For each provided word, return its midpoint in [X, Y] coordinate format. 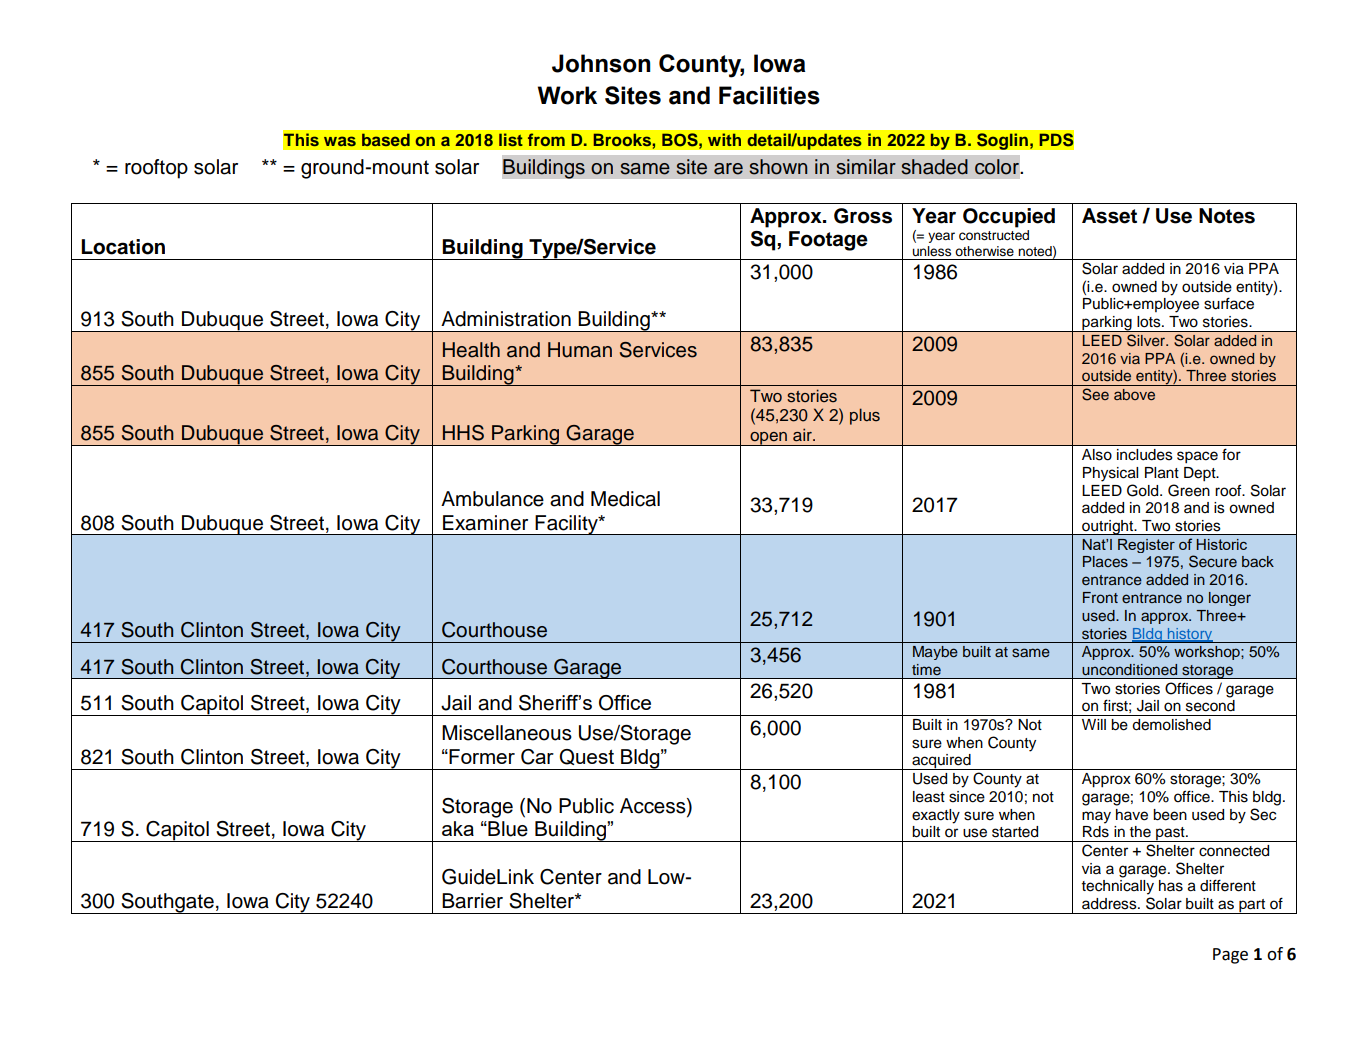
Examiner [485, 523]
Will [1094, 724]
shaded [934, 167]
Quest [586, 757]
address [1110, 904]
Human [580, 350]
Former [481, 756]
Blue [507, 829]
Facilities [769, 95]
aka [458, 828]
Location [123, 247]
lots [1150, 322]
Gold [1144, 490]
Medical [625, 499]
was [340, 141]
